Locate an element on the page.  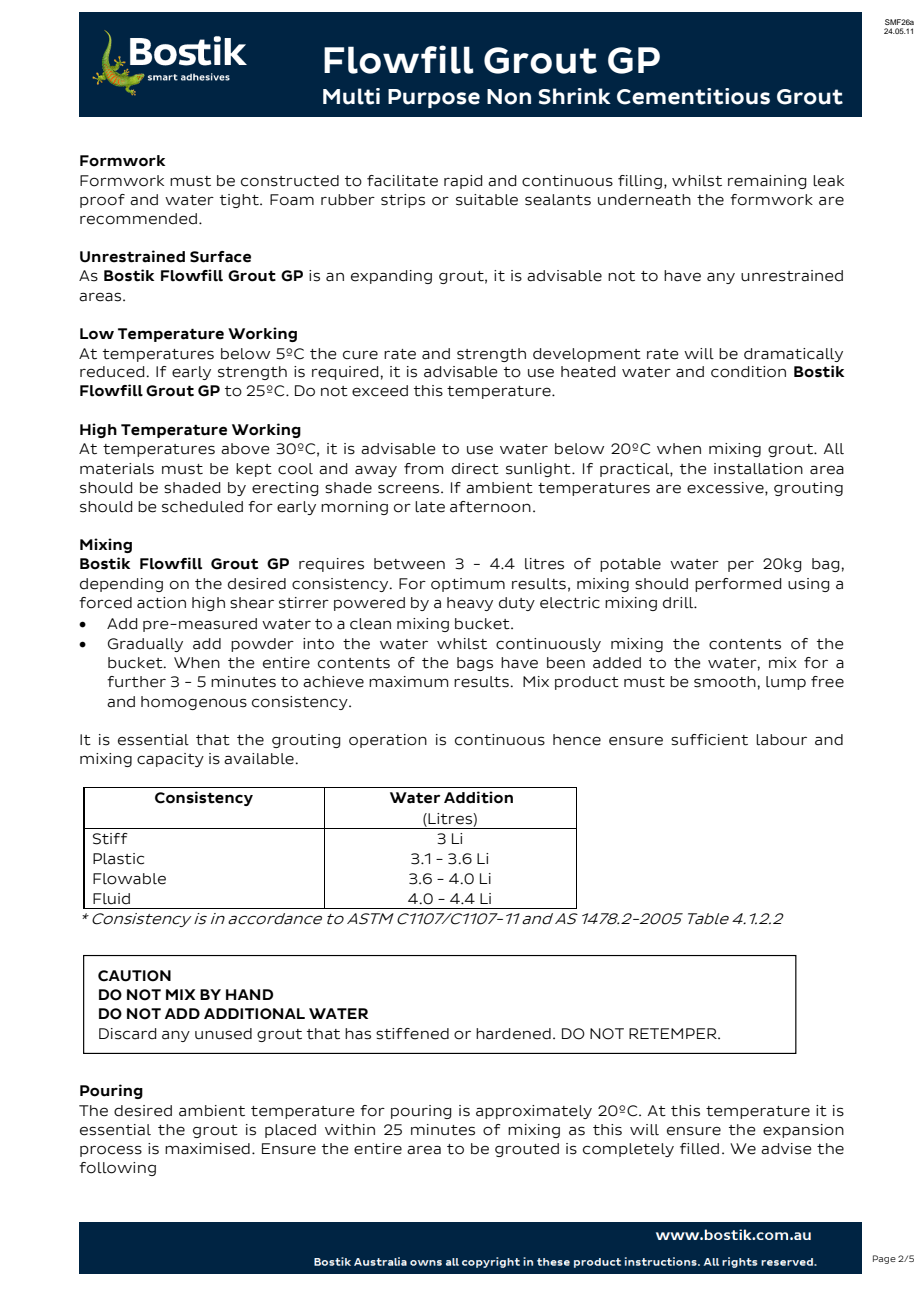
Non is located at coordinates (509, 97).
